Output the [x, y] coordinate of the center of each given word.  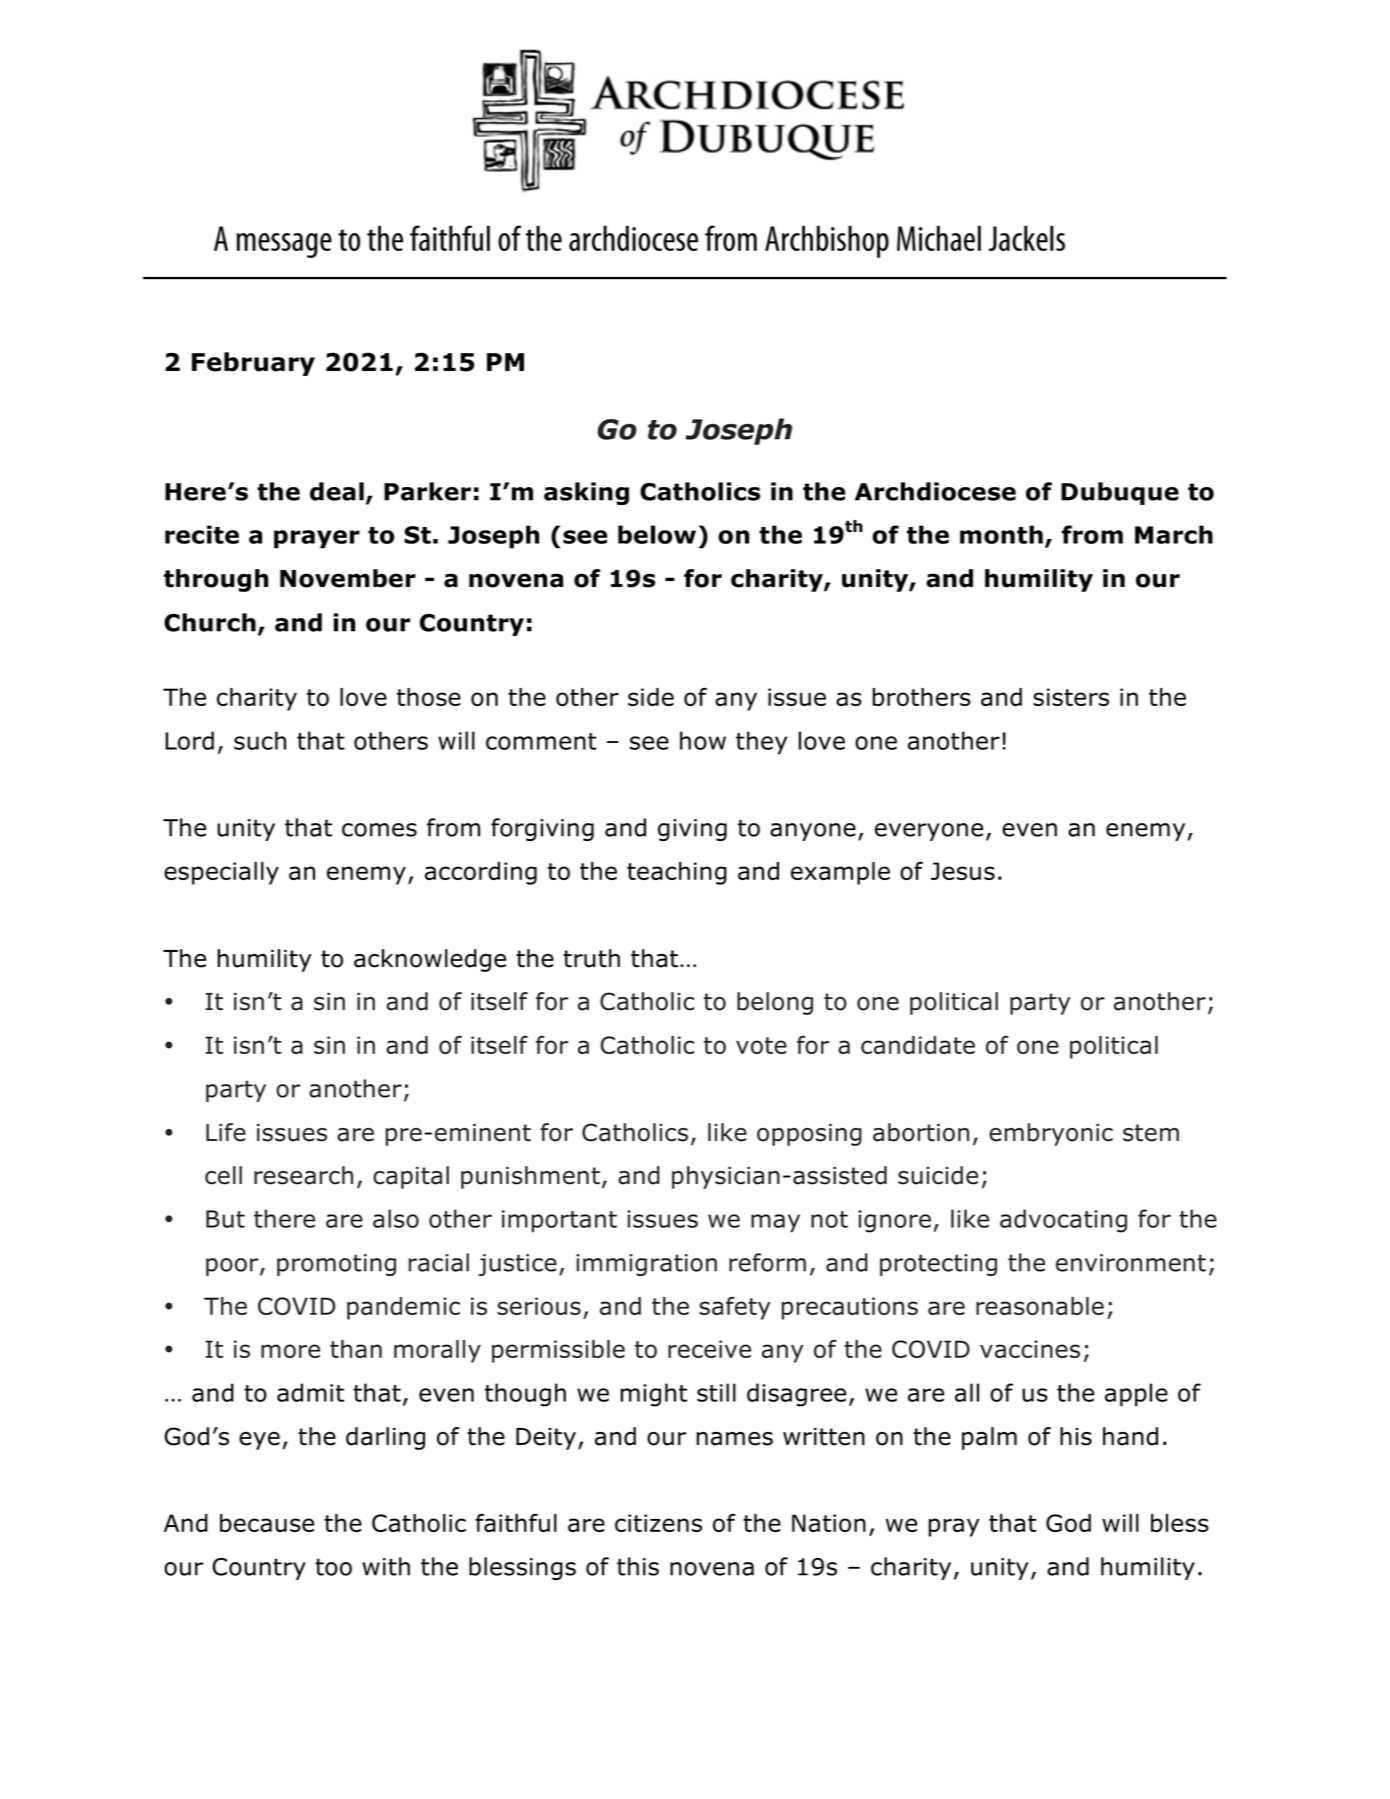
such [260, 740]
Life [226, 1132]
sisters [1071, 697]
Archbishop [827, 242]
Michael [939, 238]
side [651, 697]
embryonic [1051, 1134]
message [284, 245]
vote [761, 1045]
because [267, 1523]
